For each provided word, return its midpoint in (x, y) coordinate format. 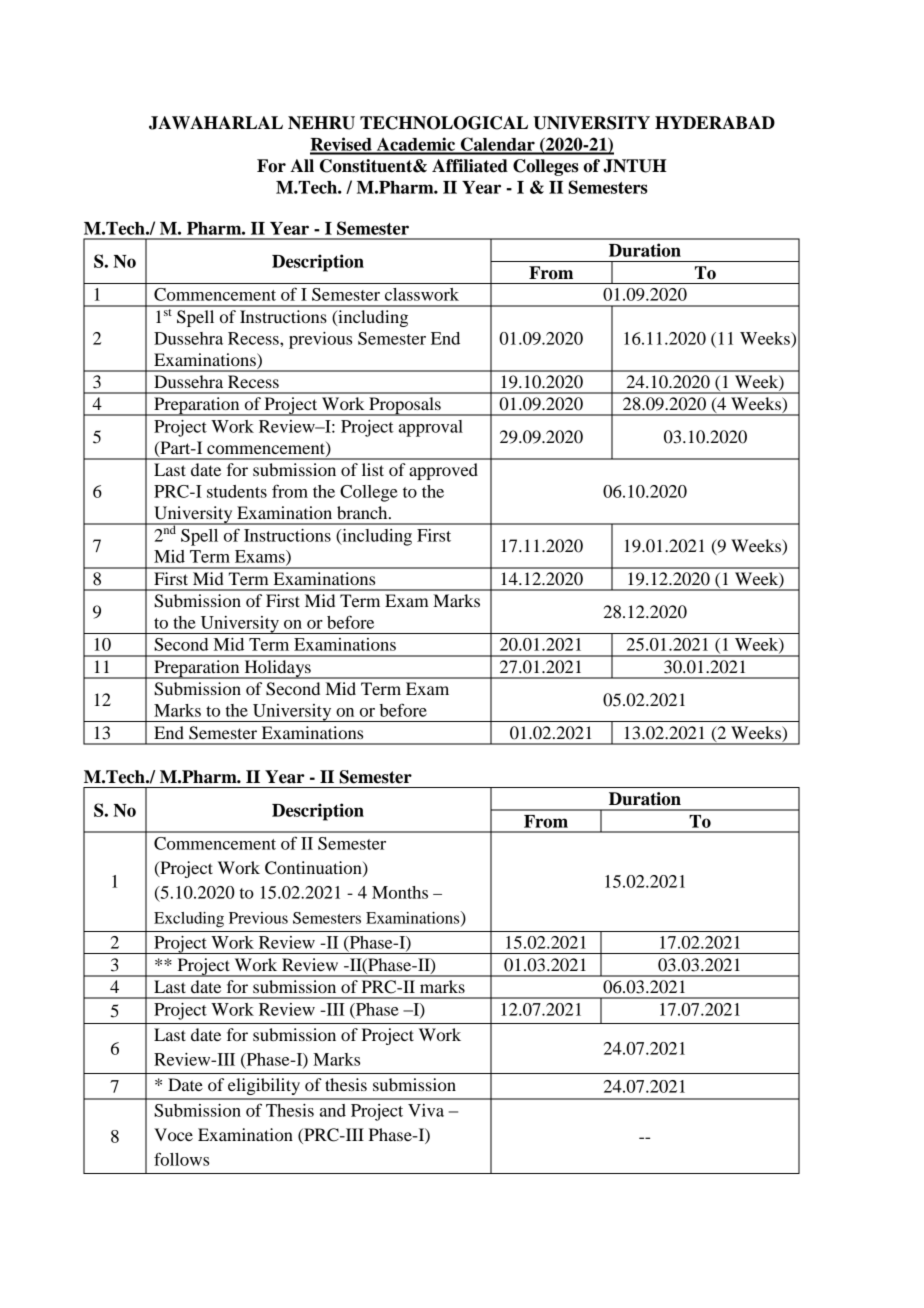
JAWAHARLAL (216, 123)
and (333, 1110)
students (237, 491)
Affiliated (470, 166)
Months (400, 892)
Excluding (189, 920)
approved (443, 471)
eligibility (264, 1086)
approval (431, 428)
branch (363, 512)
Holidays (277, 669)
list (373, 469)
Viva (426, 1110)
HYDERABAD (715, 122)
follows (181, 1159)
